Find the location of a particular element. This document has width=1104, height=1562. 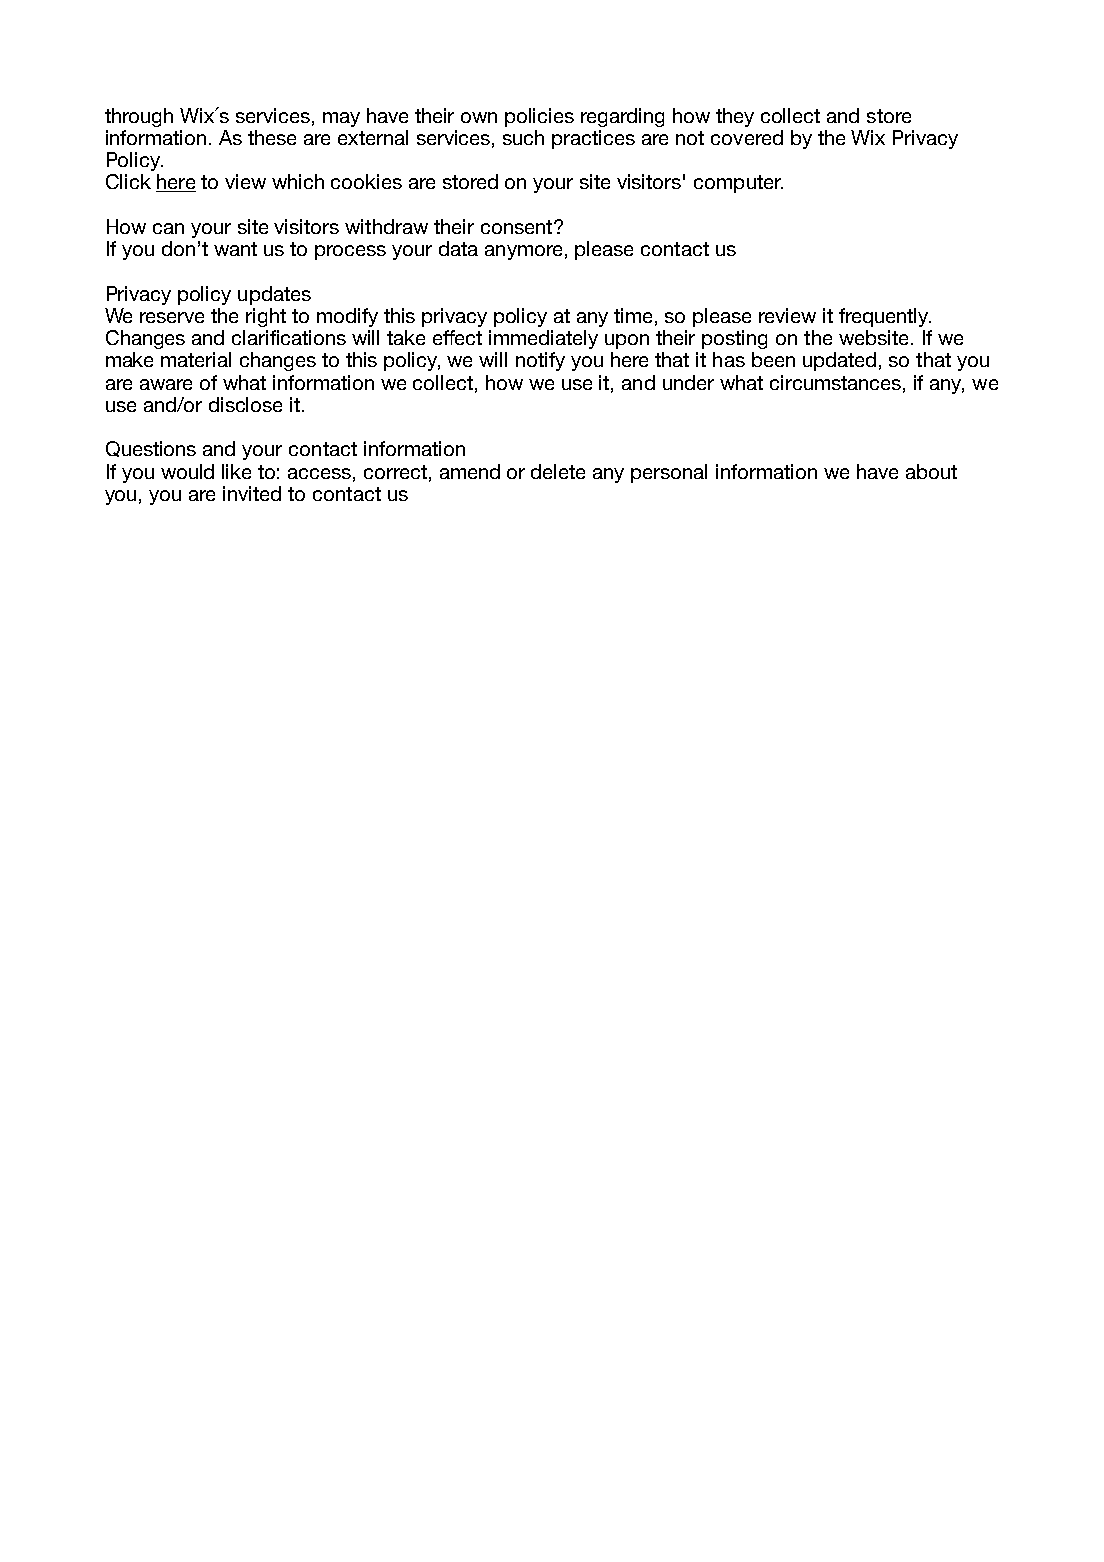

covered is located at coordinates (747, 137).
